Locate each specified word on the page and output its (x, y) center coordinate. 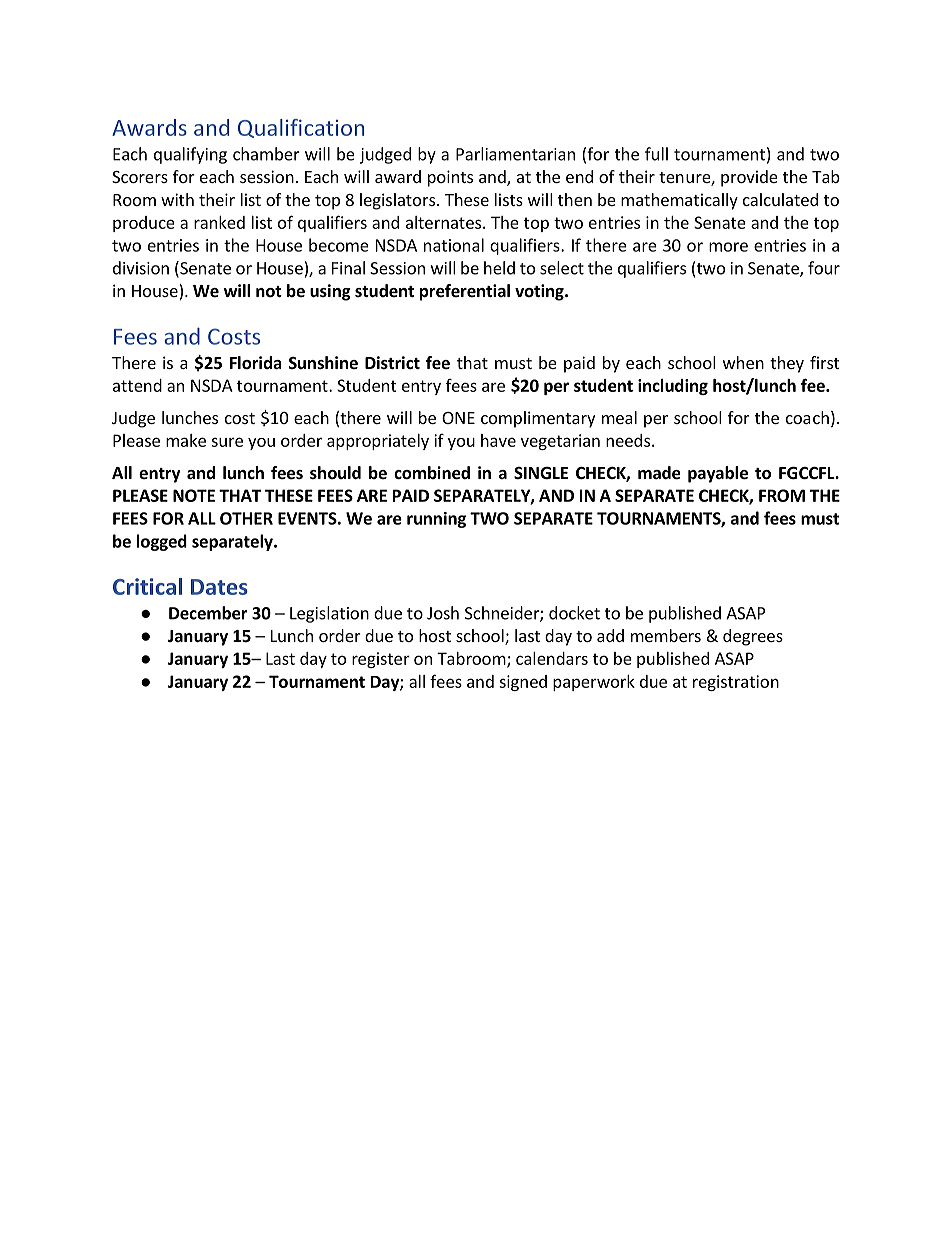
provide (749, 178)
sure (227, 442)
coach (807, 417)
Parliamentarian (515, 154)
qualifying (190, 155)
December (208, 613)
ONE (458, 418)
